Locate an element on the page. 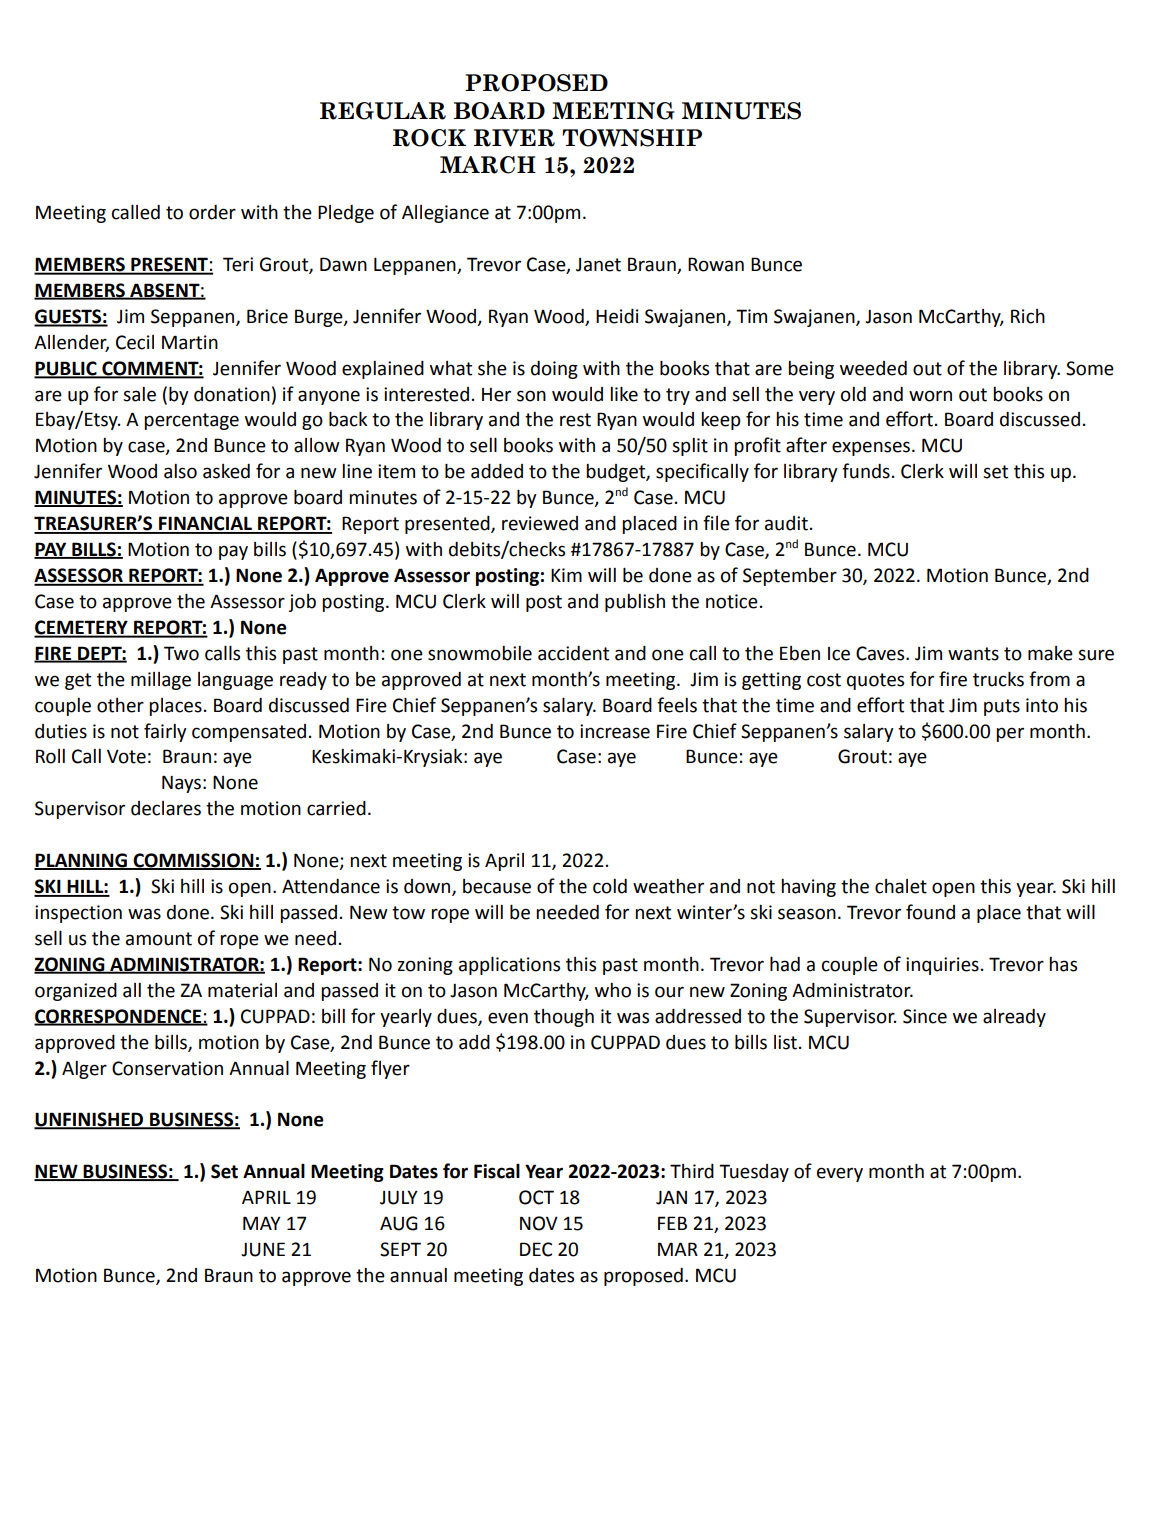  order is located at coordinates (212, 212).
